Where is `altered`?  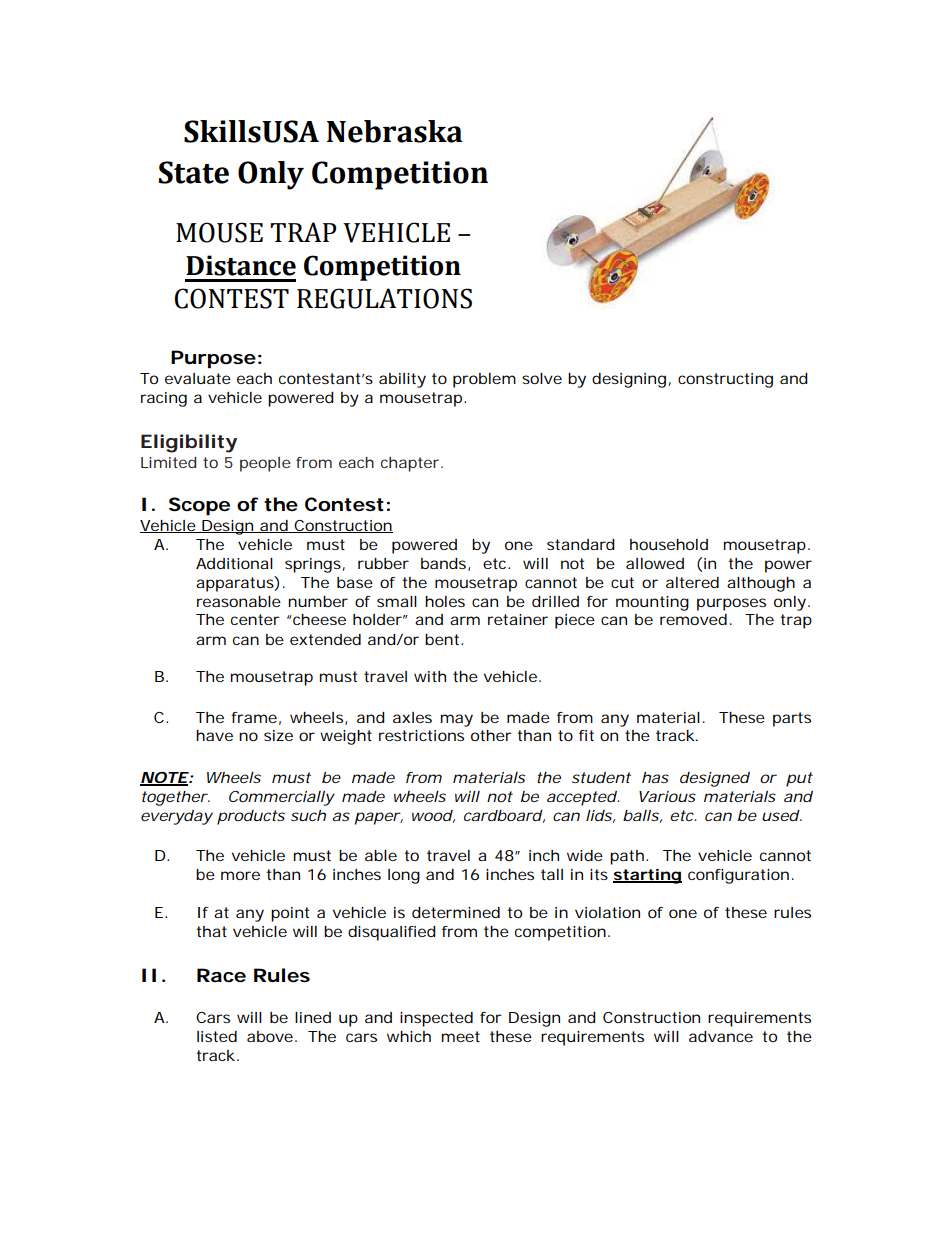
altered is located at coordinates (692, 582).
